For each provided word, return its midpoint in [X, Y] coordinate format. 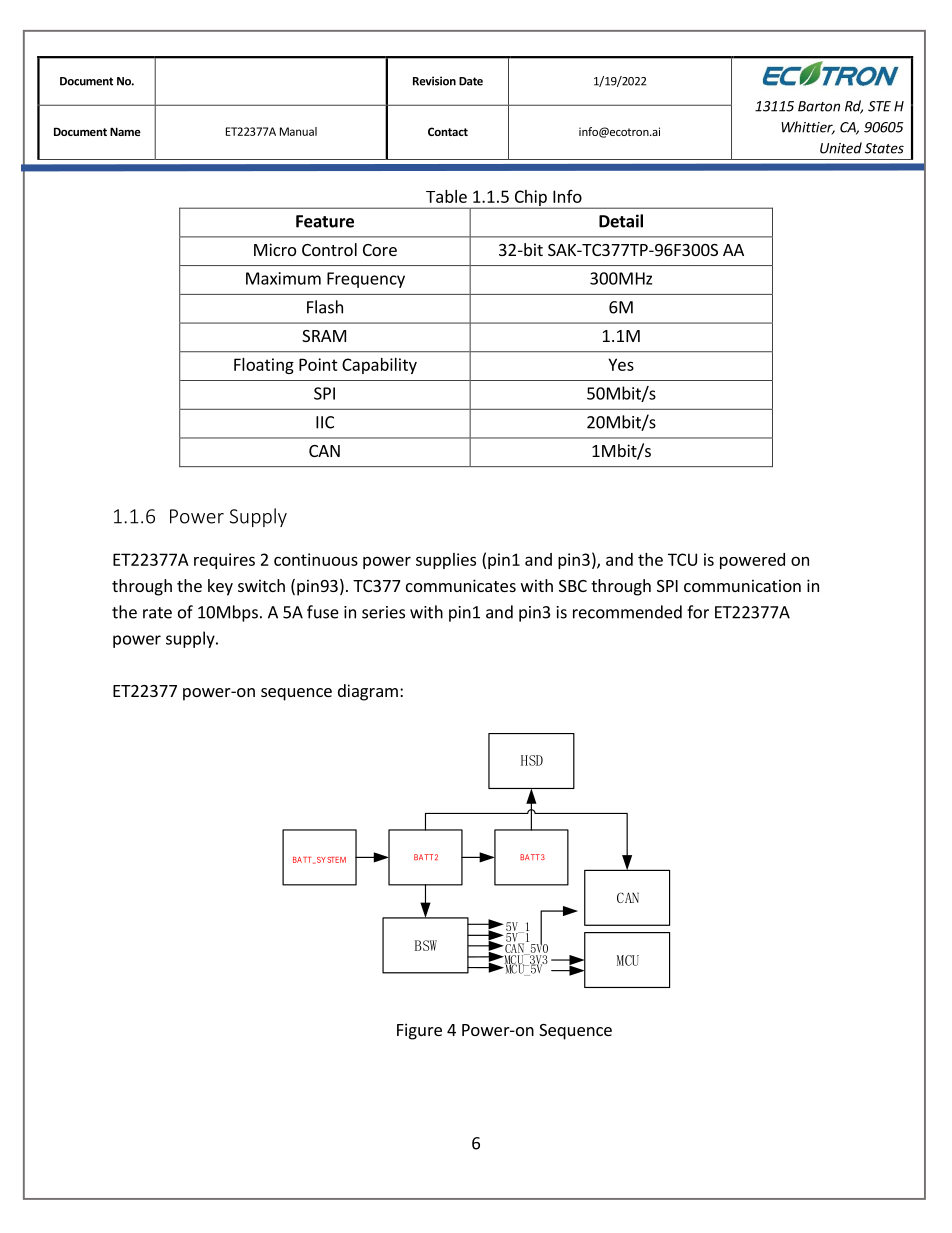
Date [471, 81]
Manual [298, 131]
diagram [368, 692]
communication [742, 585]
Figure [419, 1031]
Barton [819, 106]
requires [224, 561]
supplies [446, 561]
